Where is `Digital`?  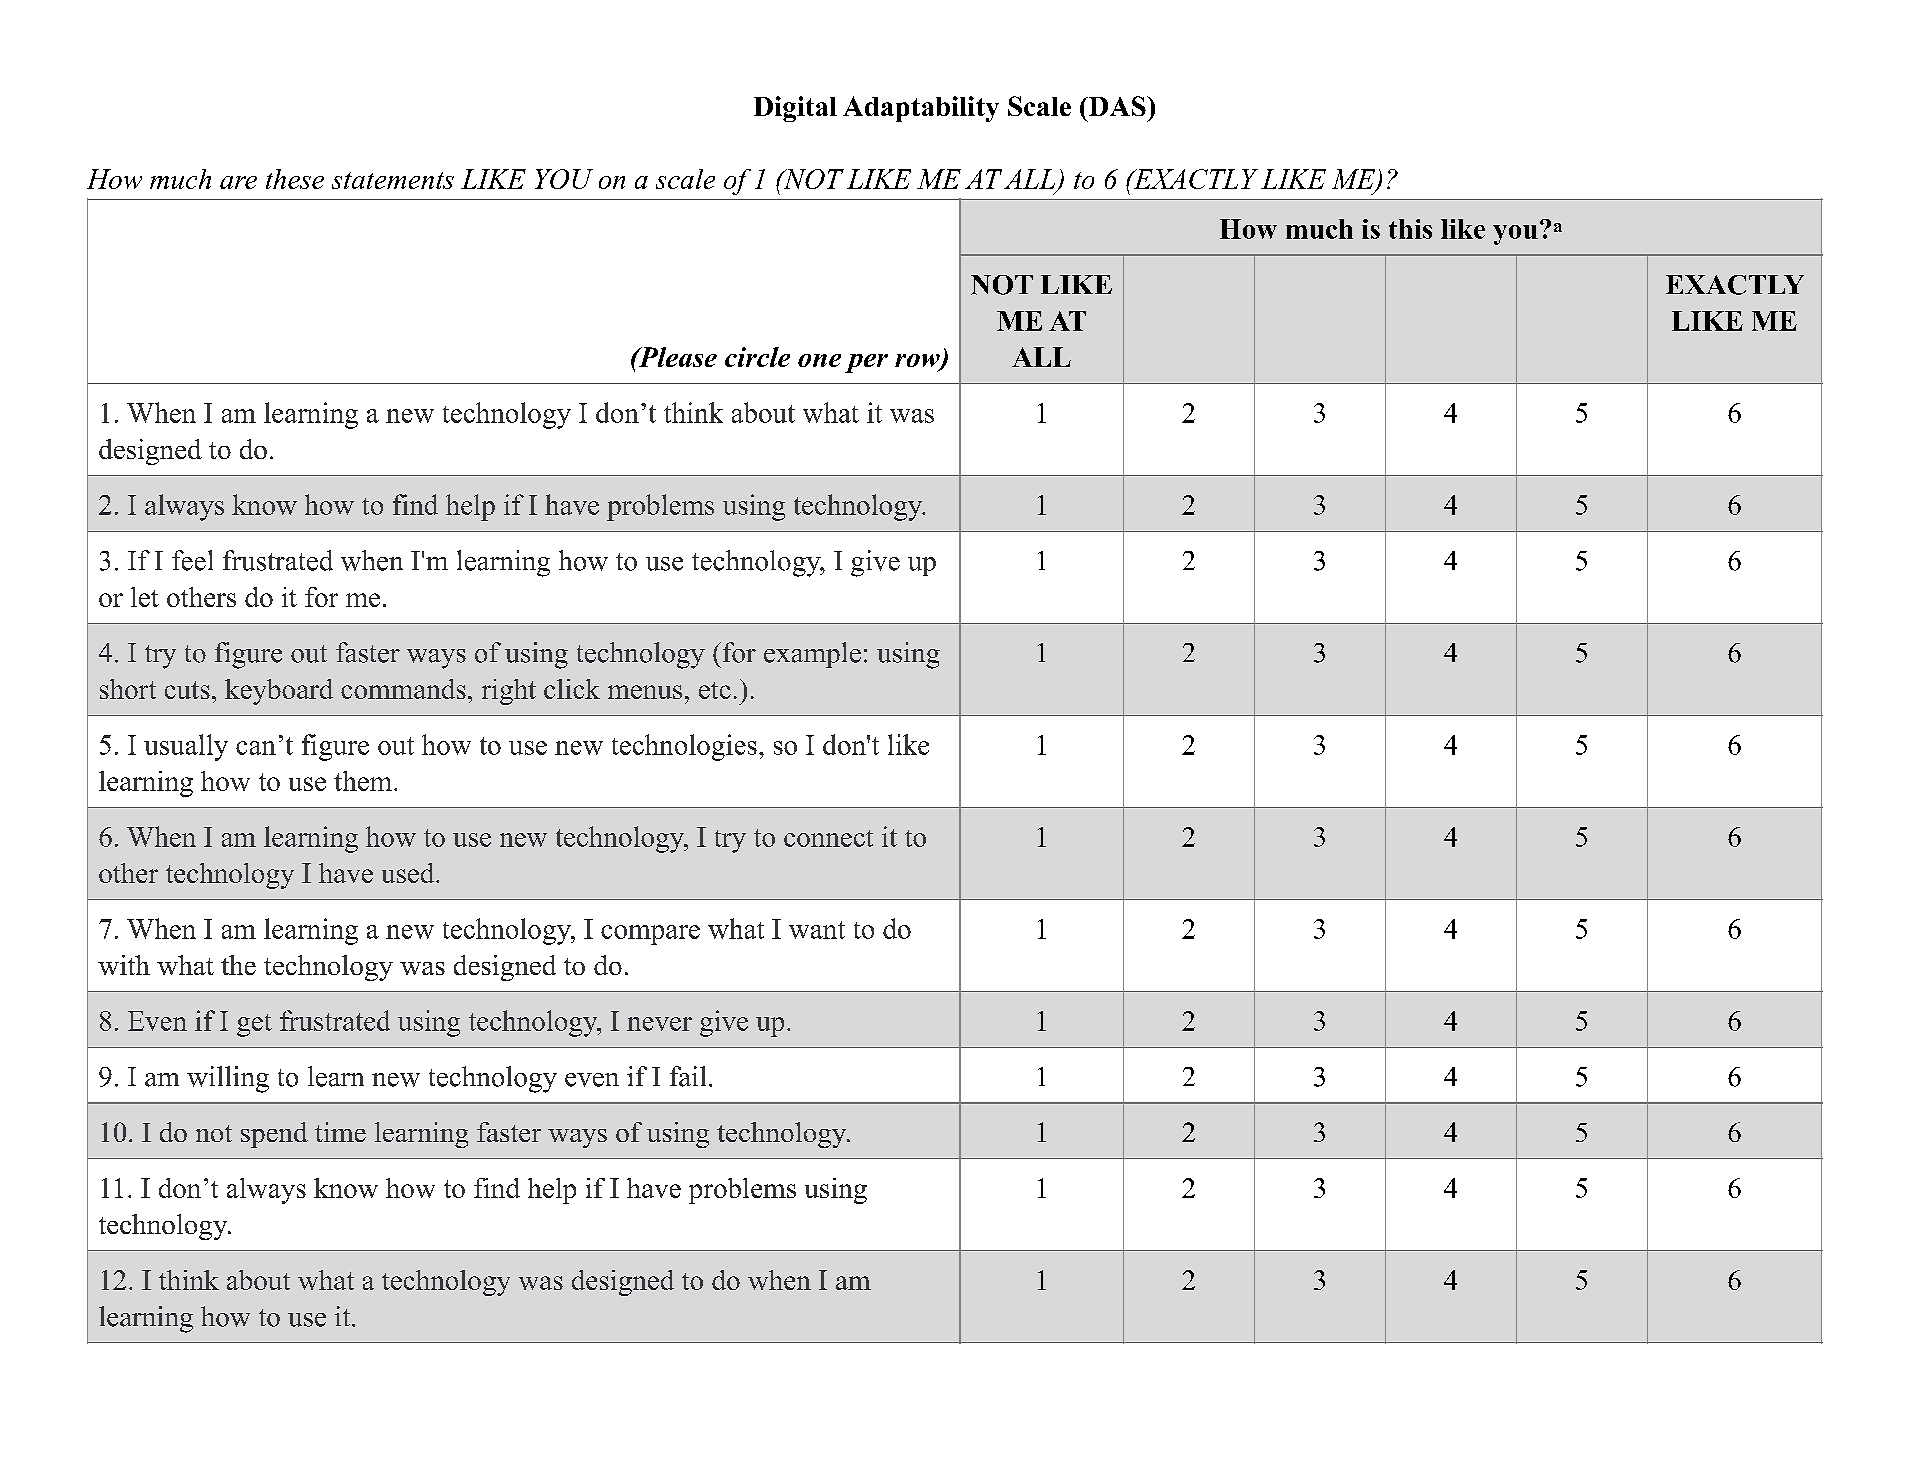 Digital is located at coordinates (795, 109).
